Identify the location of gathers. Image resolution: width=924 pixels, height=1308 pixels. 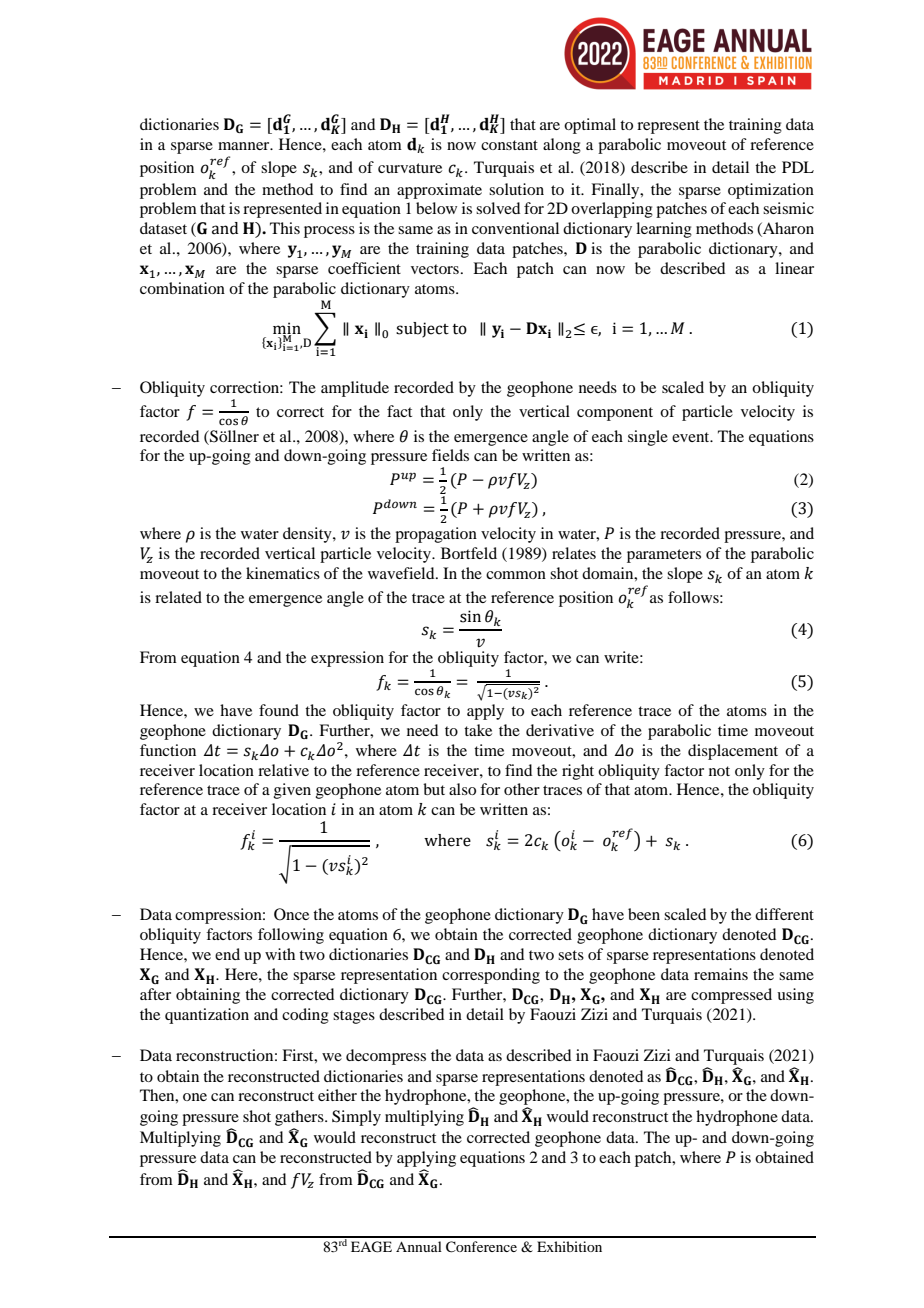
(300, 1119).
